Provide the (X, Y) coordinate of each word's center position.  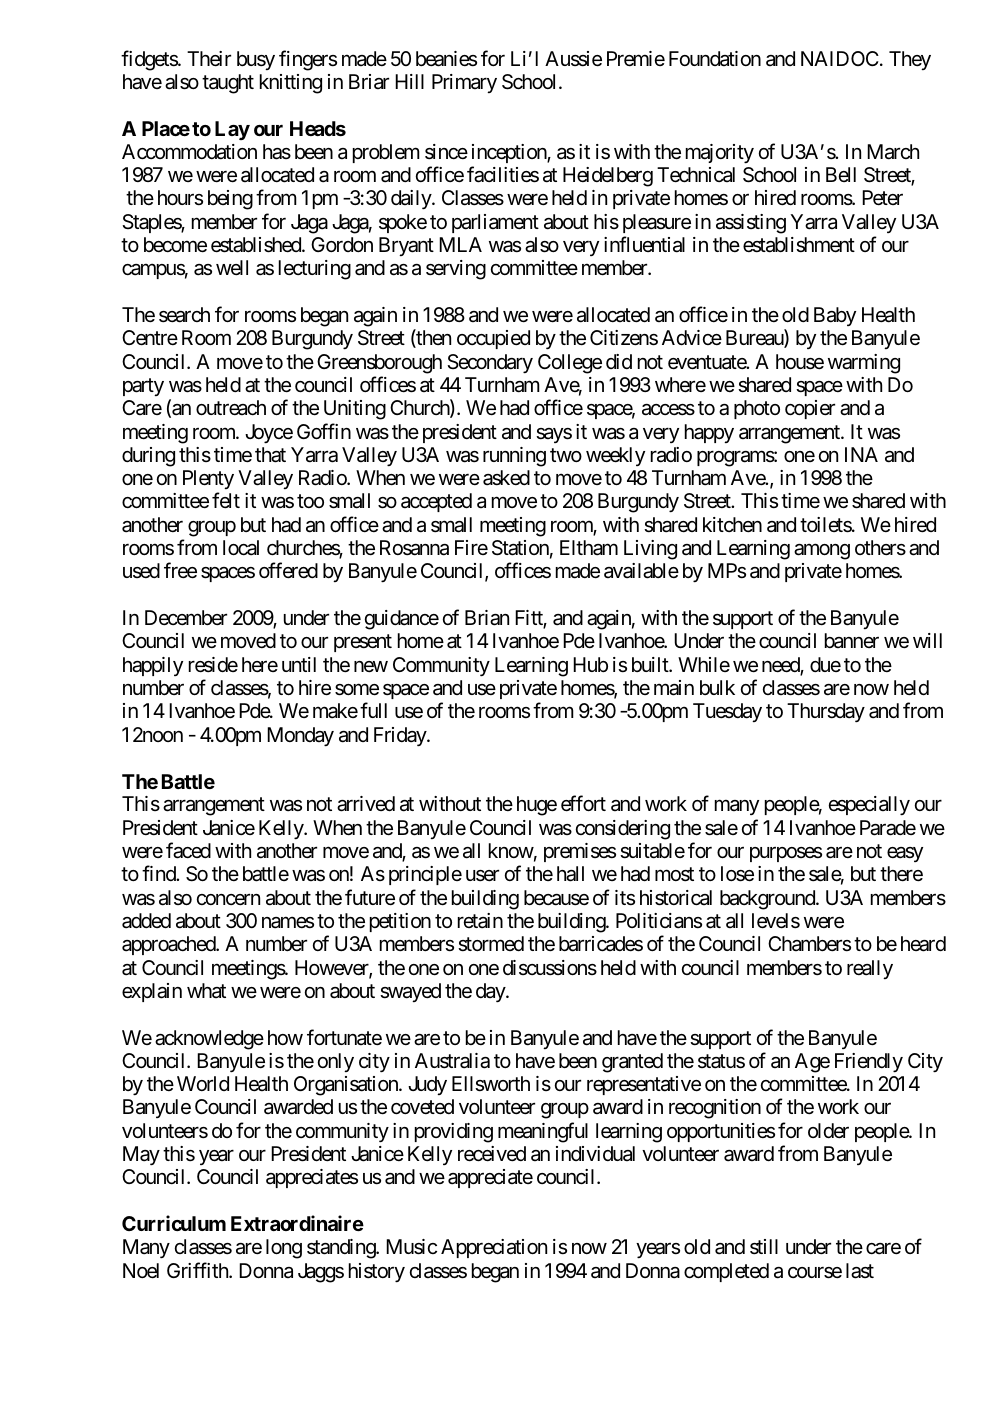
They (910, 60)
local (241, 548)
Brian (487, 618)
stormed (491, 944)
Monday (300, 737)
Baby (835, 316)
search (184, 315)
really (870, 969)
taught (228, 84)
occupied (493, 339)
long (284, 1249)
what (206, 990)
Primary (464, 83)
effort (583, 804)
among (822, 552)
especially (869, 806)
